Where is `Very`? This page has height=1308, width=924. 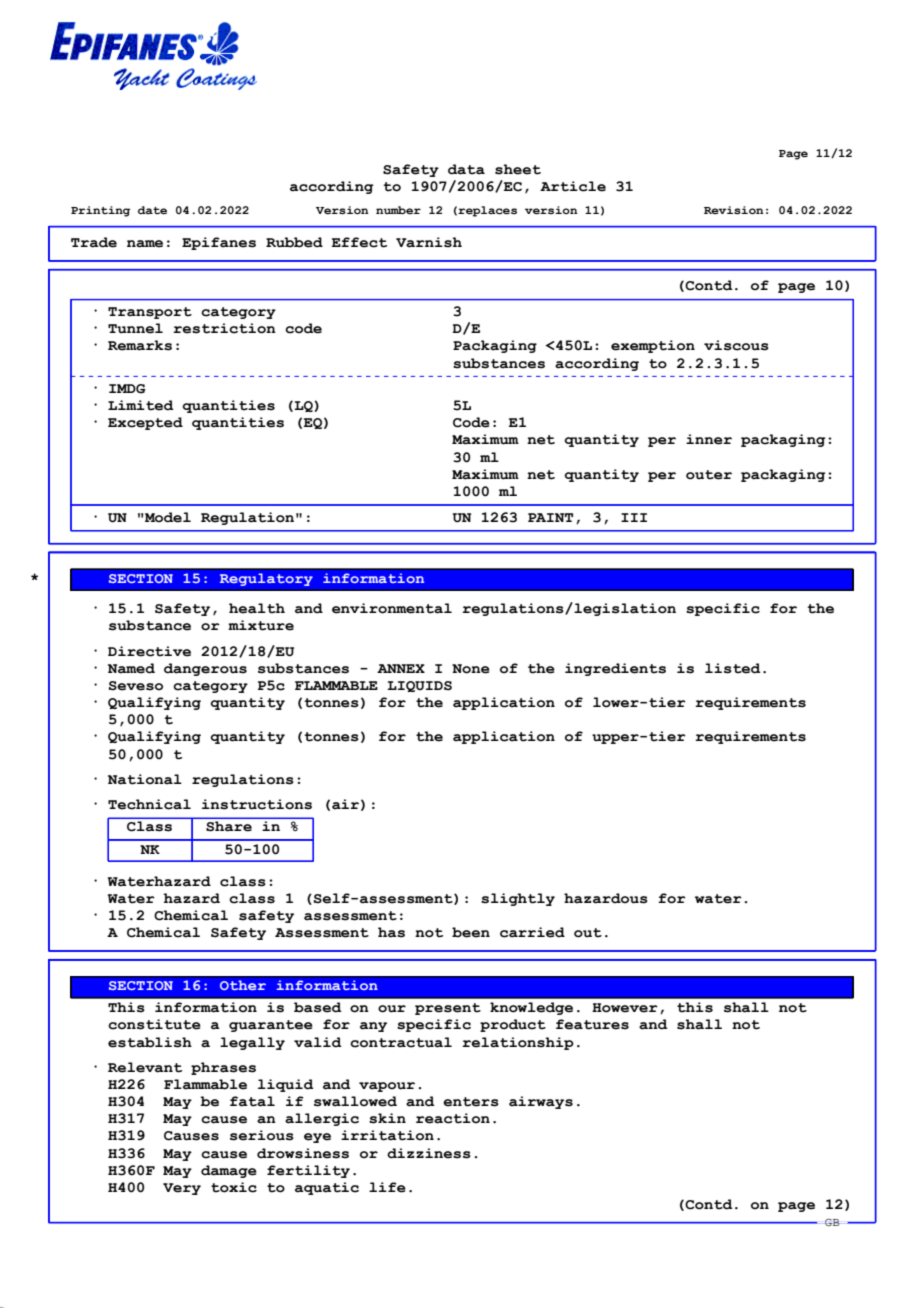
Very is located at coordinates (182, 1189).
